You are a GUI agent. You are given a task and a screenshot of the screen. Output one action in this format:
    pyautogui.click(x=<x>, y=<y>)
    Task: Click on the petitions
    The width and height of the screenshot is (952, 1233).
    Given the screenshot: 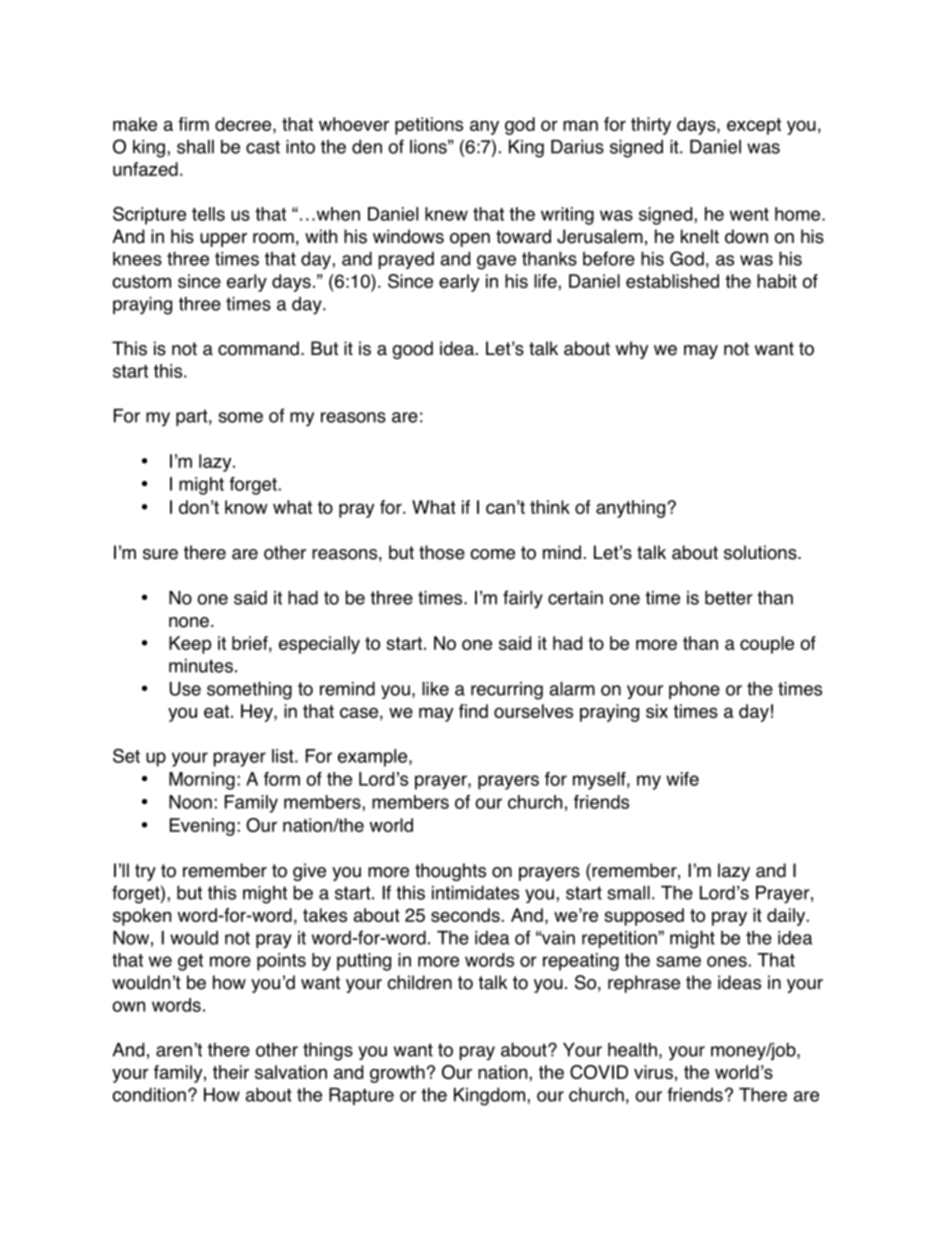 What is the action you would take?
    pyautogui.click(x=429, y=126)
